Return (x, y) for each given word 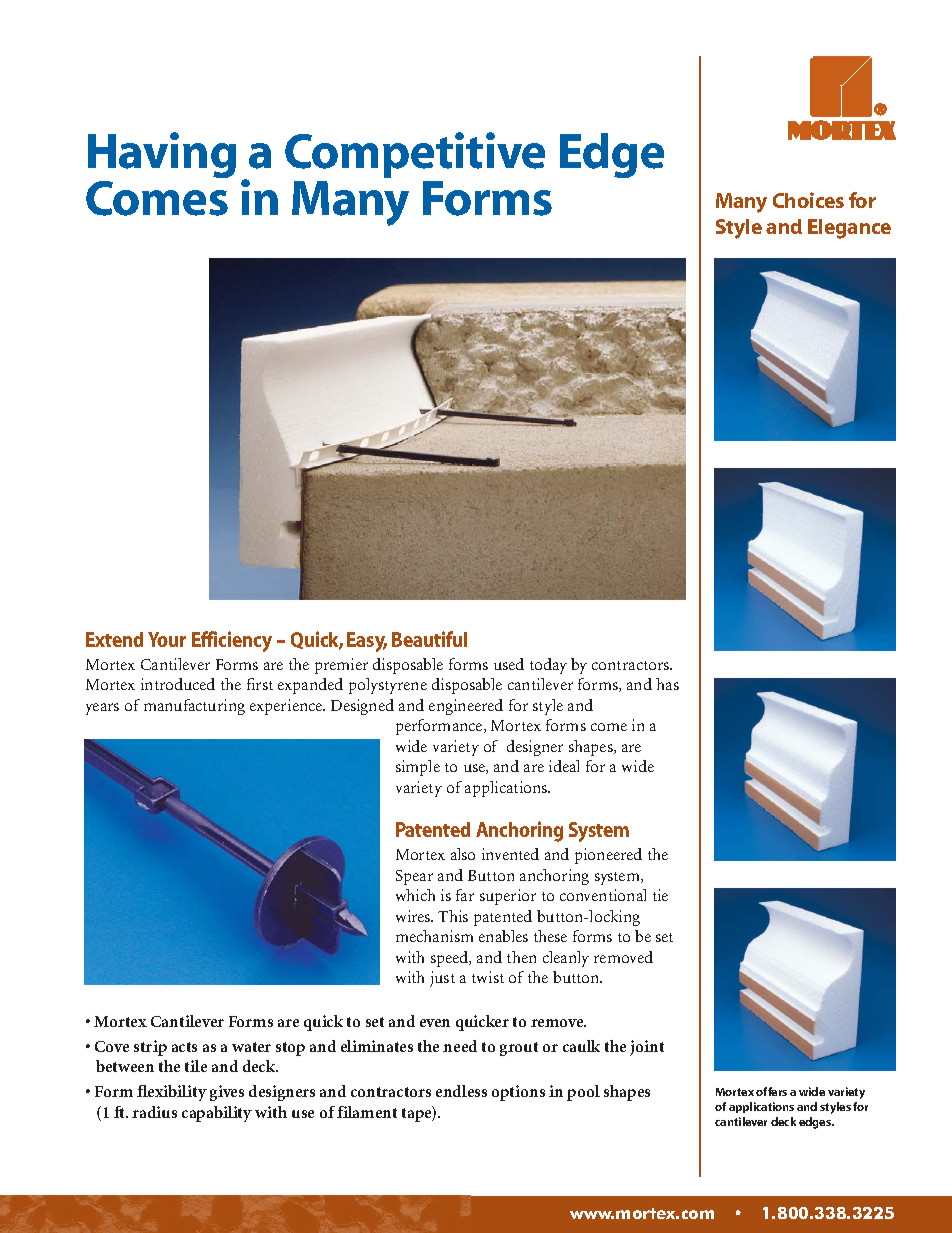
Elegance (849, 229)
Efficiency (232, 641)
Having (162, 155)
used (509, 664)
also (463, 854)
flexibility (172, 1093)
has (667, 684)
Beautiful (429, 639)
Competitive (415, 155)
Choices (808, 200)
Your (167, 639)
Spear (414, 877)
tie (660, 895)
